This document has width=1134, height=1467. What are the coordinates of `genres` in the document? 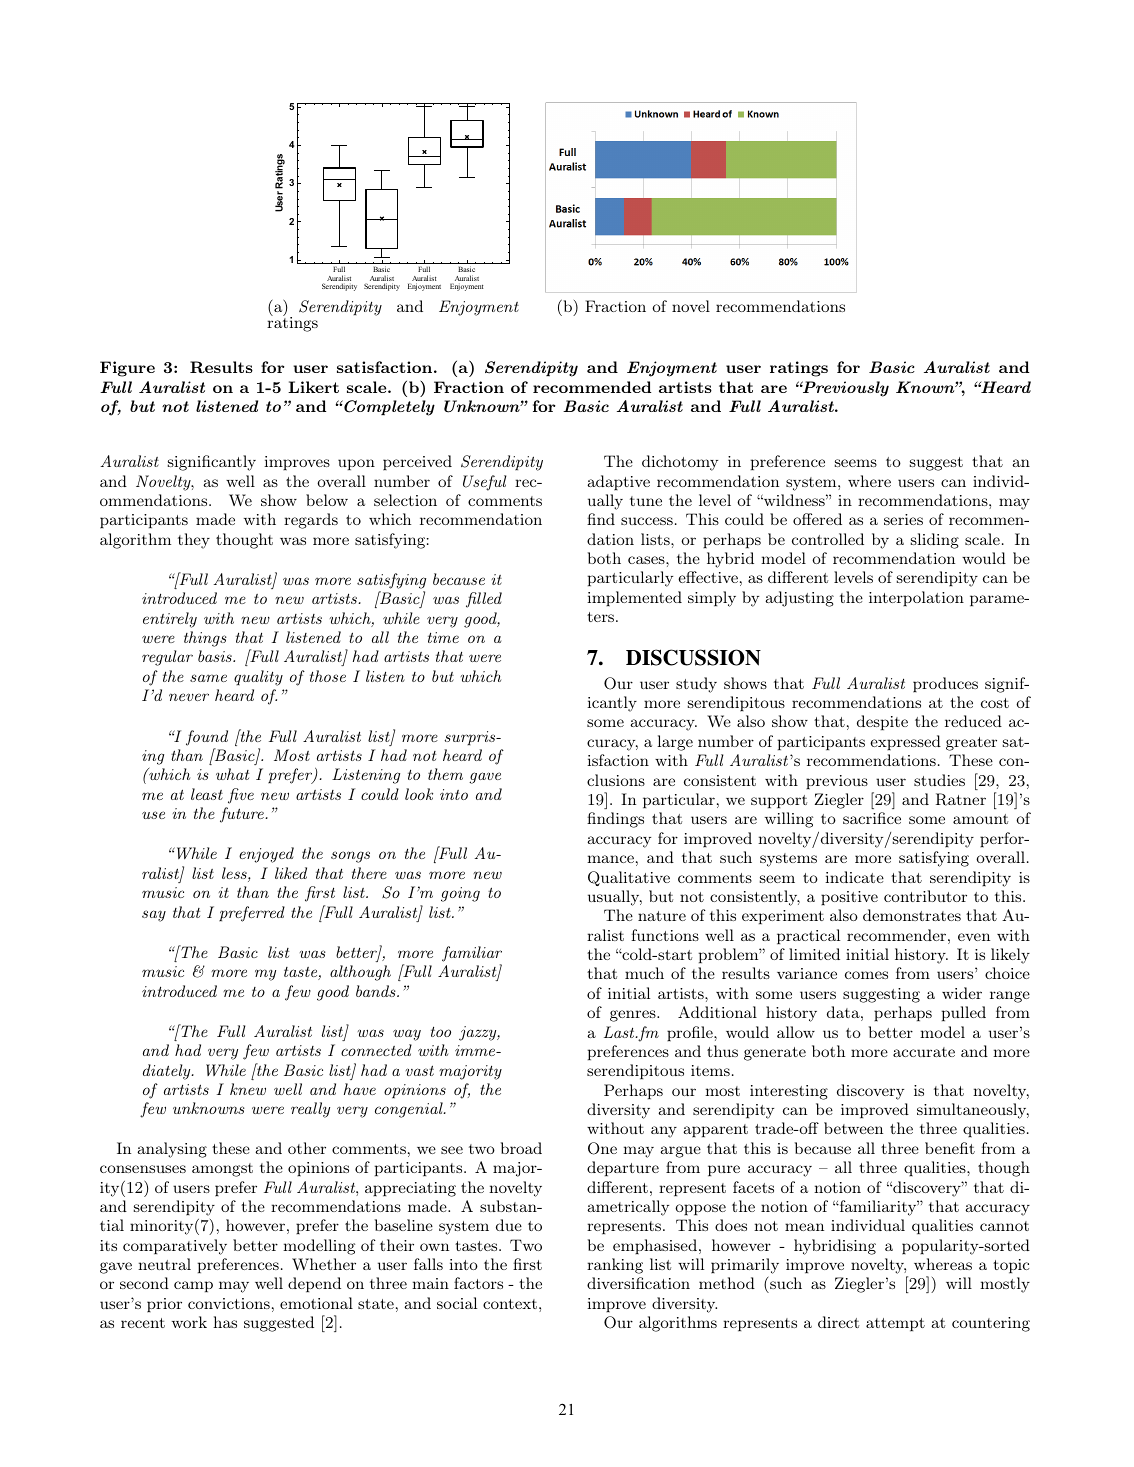 It's located at (634, 1016).
